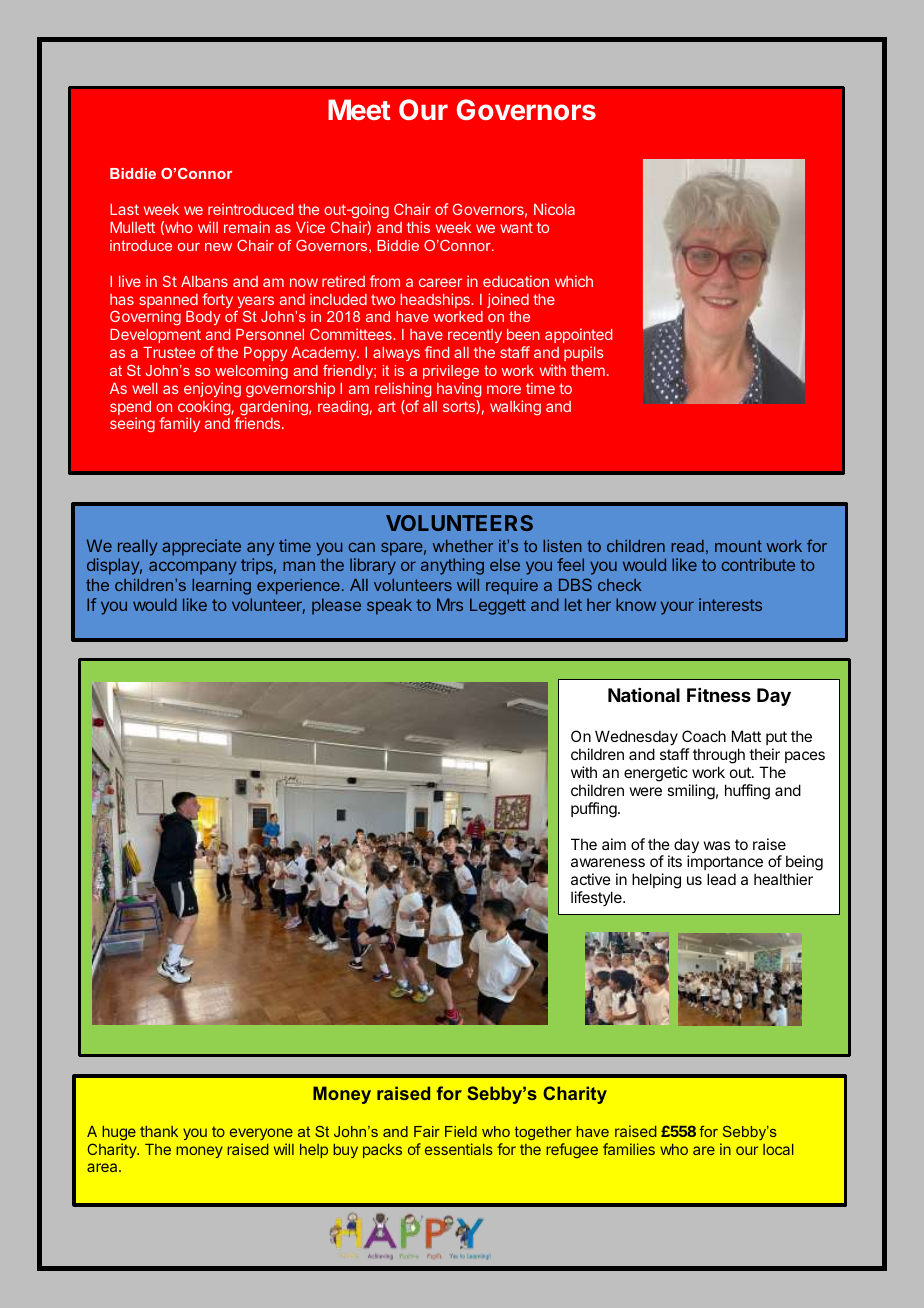 This document has height=1308, width=924. What do you see at coordinates (704, 736) in the document?
I see `Coach` at bounding box center [704, 736].
